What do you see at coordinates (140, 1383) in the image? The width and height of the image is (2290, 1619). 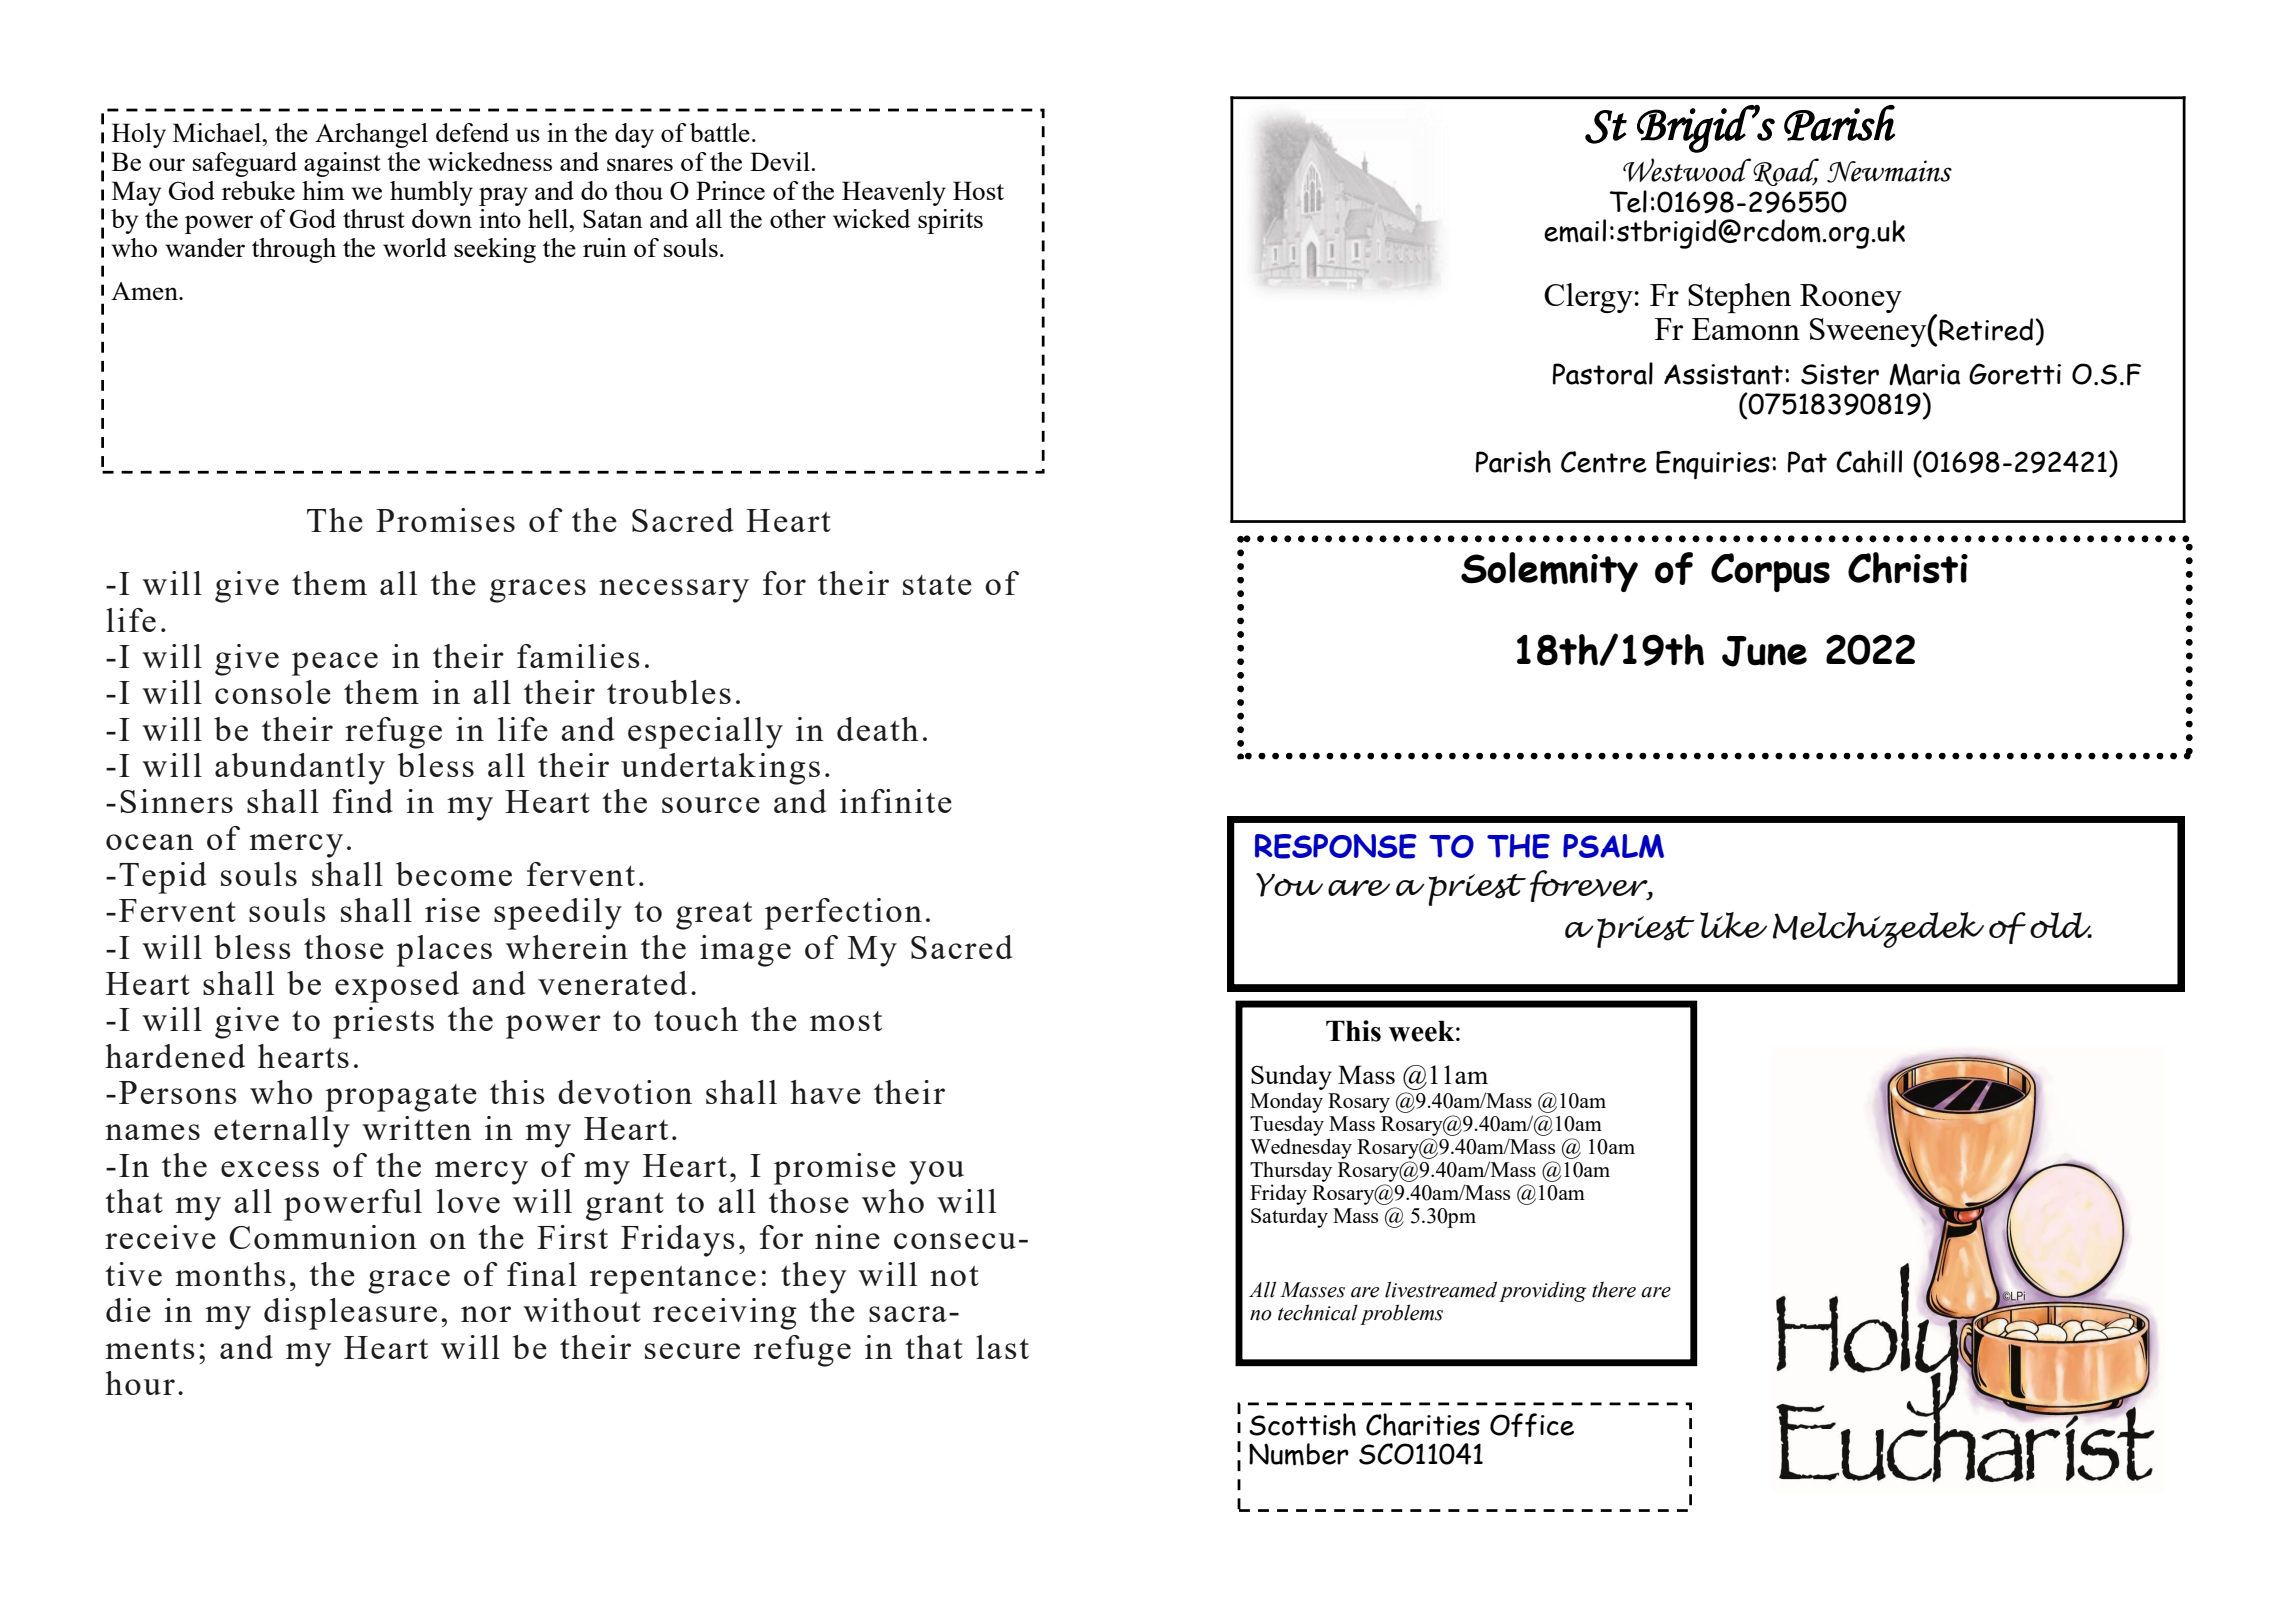 I see `hour` at bounding box center [140, 1383].
